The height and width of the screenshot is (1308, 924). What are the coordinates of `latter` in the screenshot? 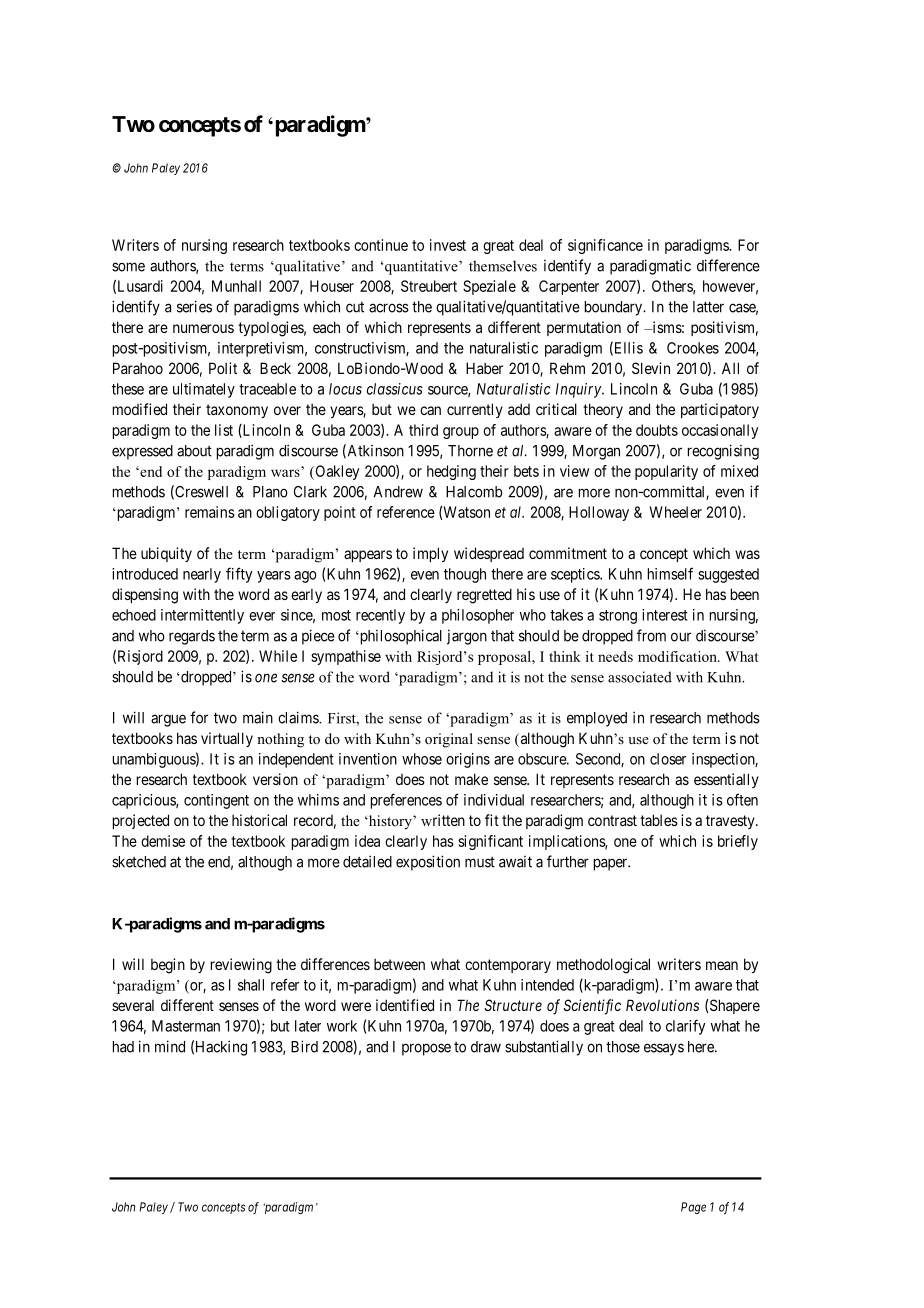 It's located at (708, 307).
